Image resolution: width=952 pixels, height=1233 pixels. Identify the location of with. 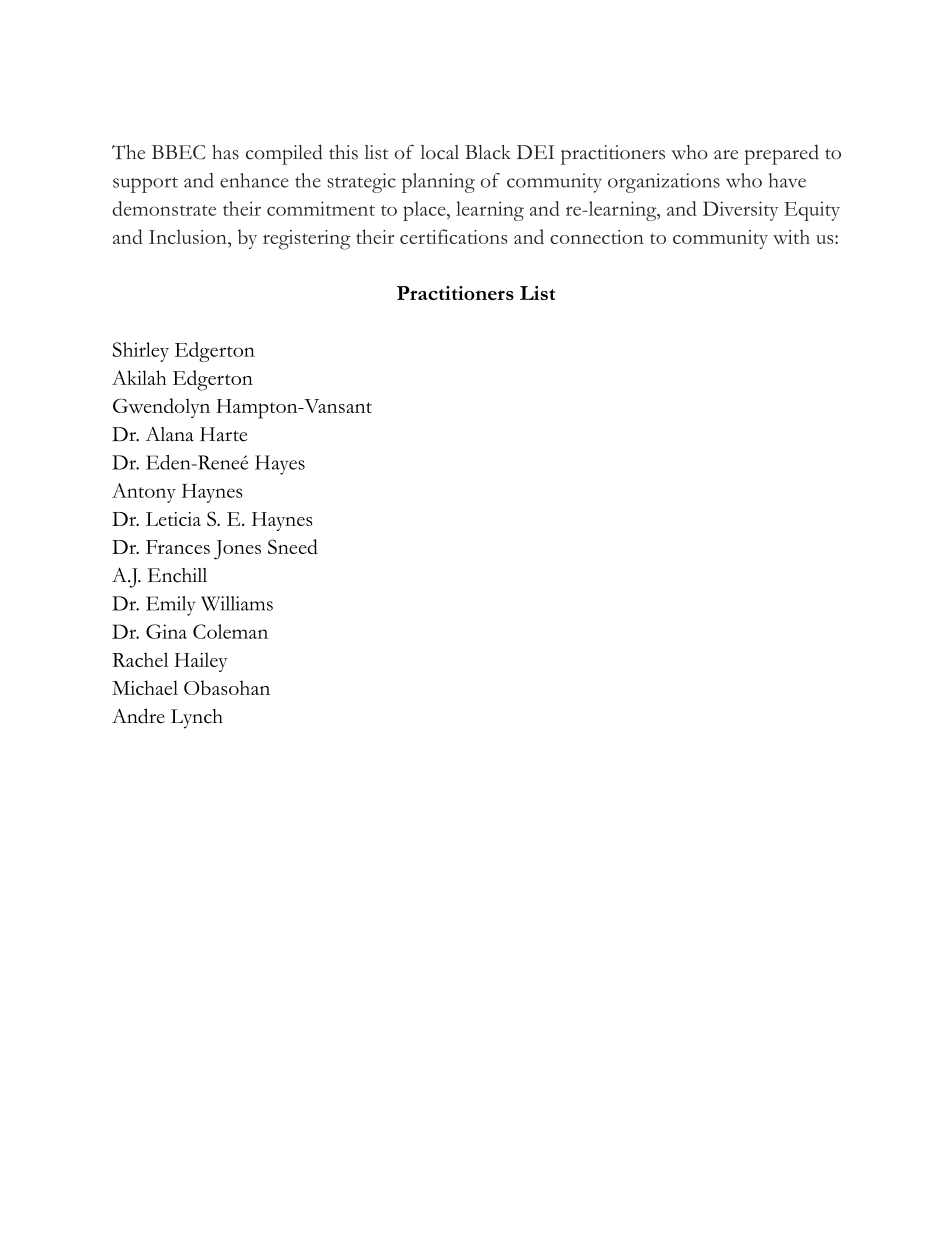
(791, 236).
